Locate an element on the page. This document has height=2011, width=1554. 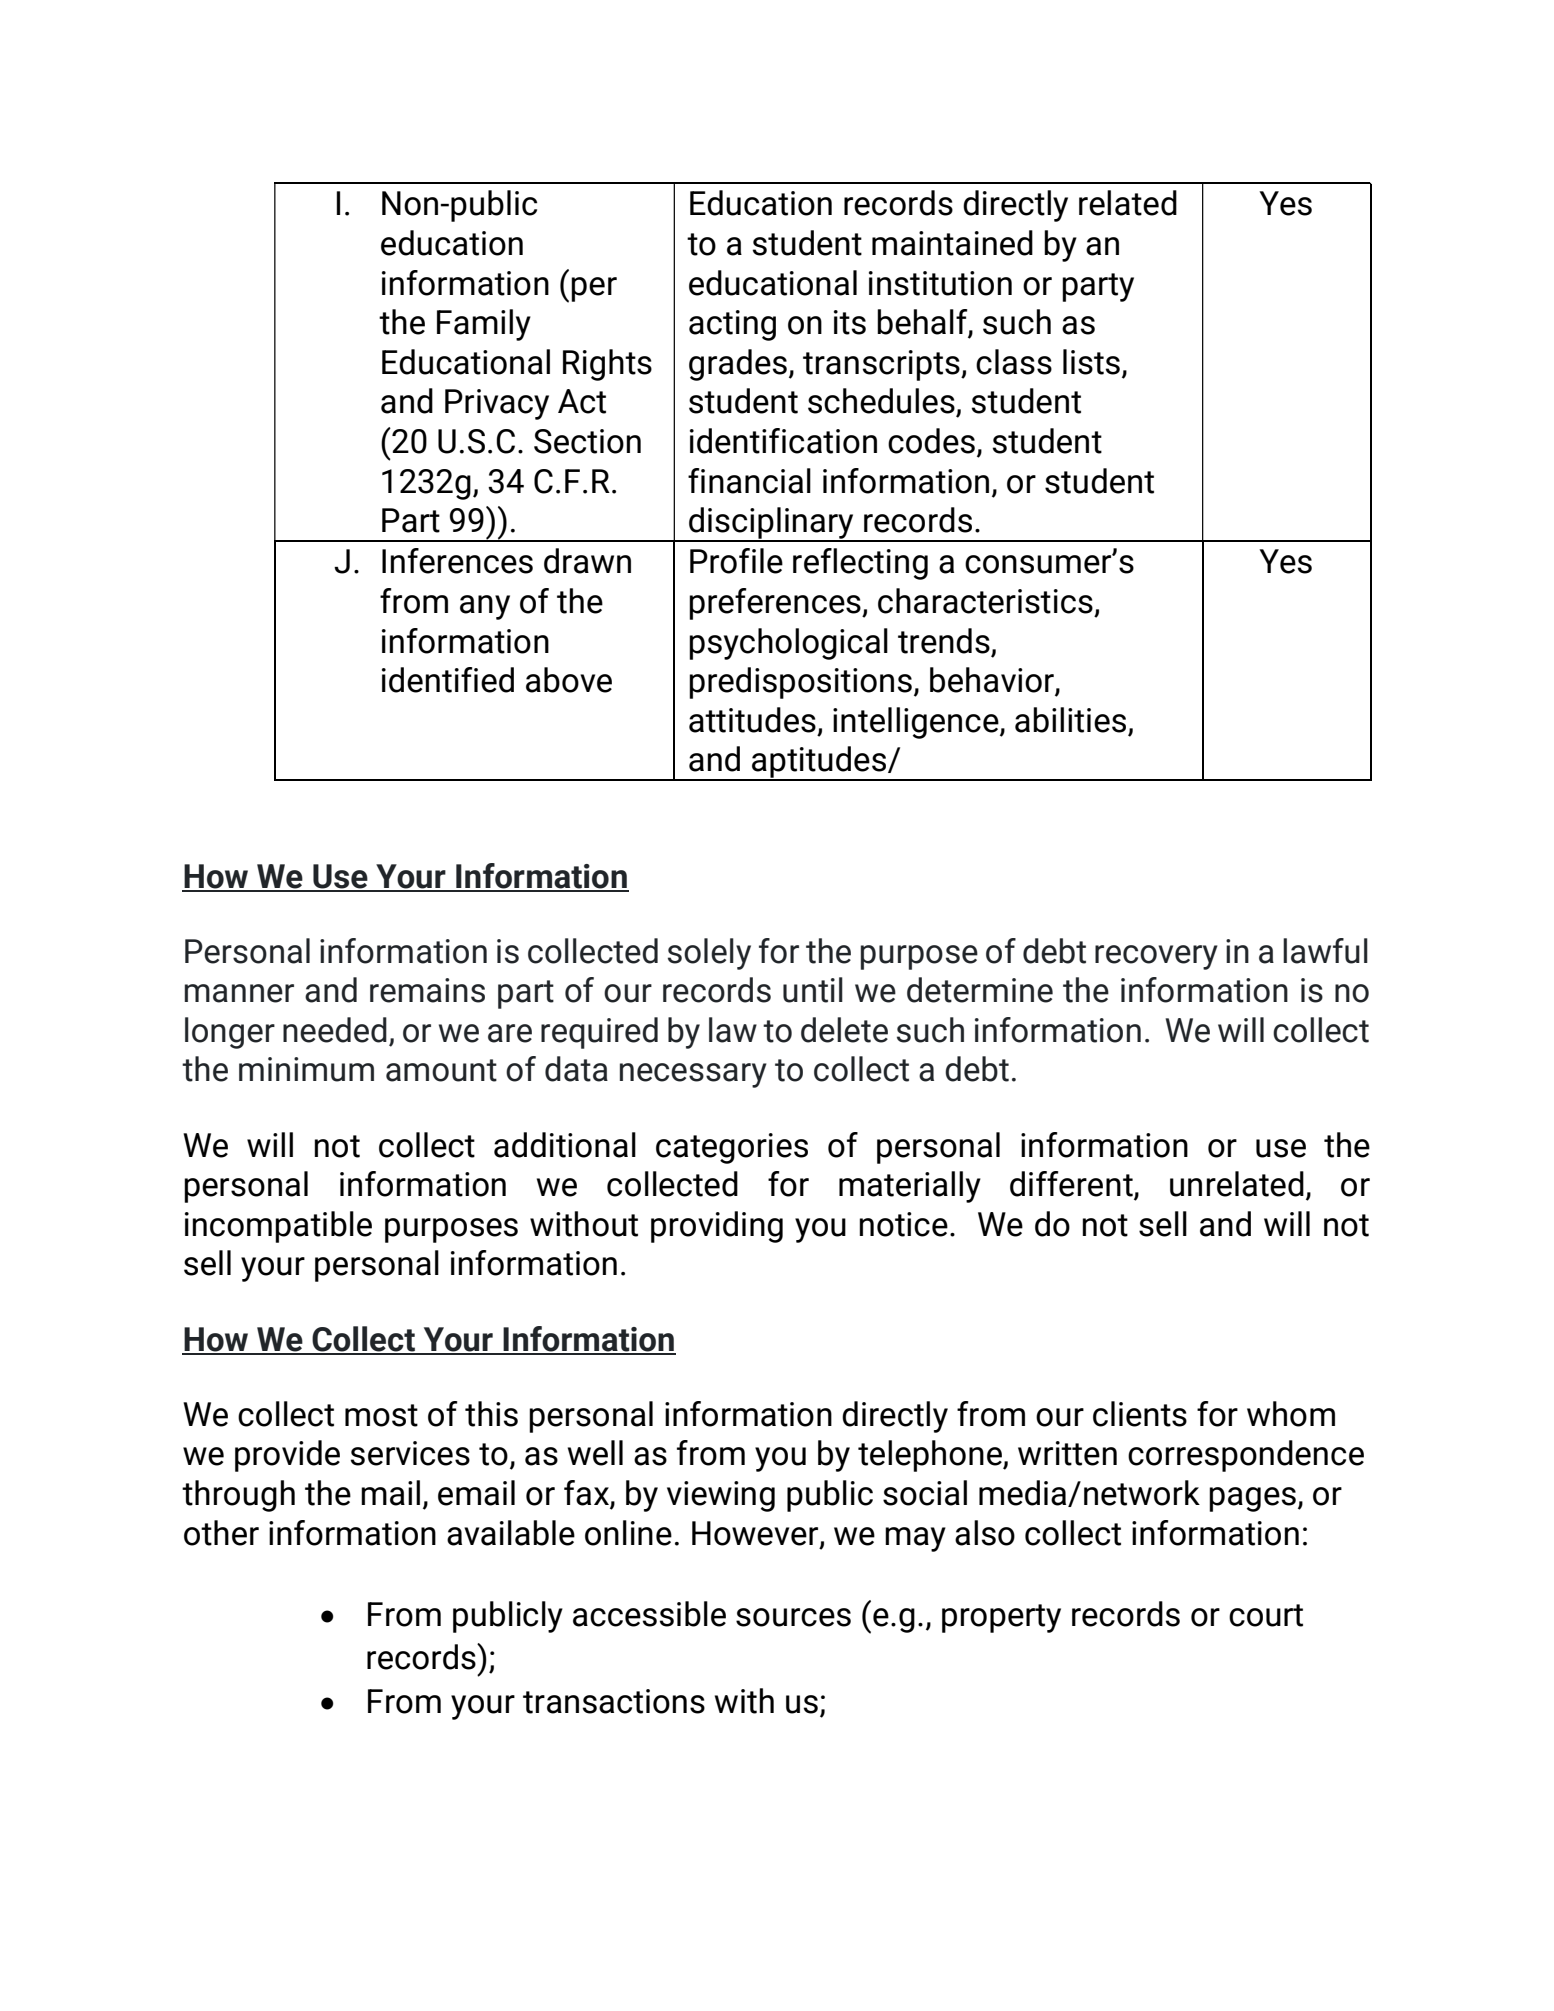
characteristics is located at coordinates (985, 601).
